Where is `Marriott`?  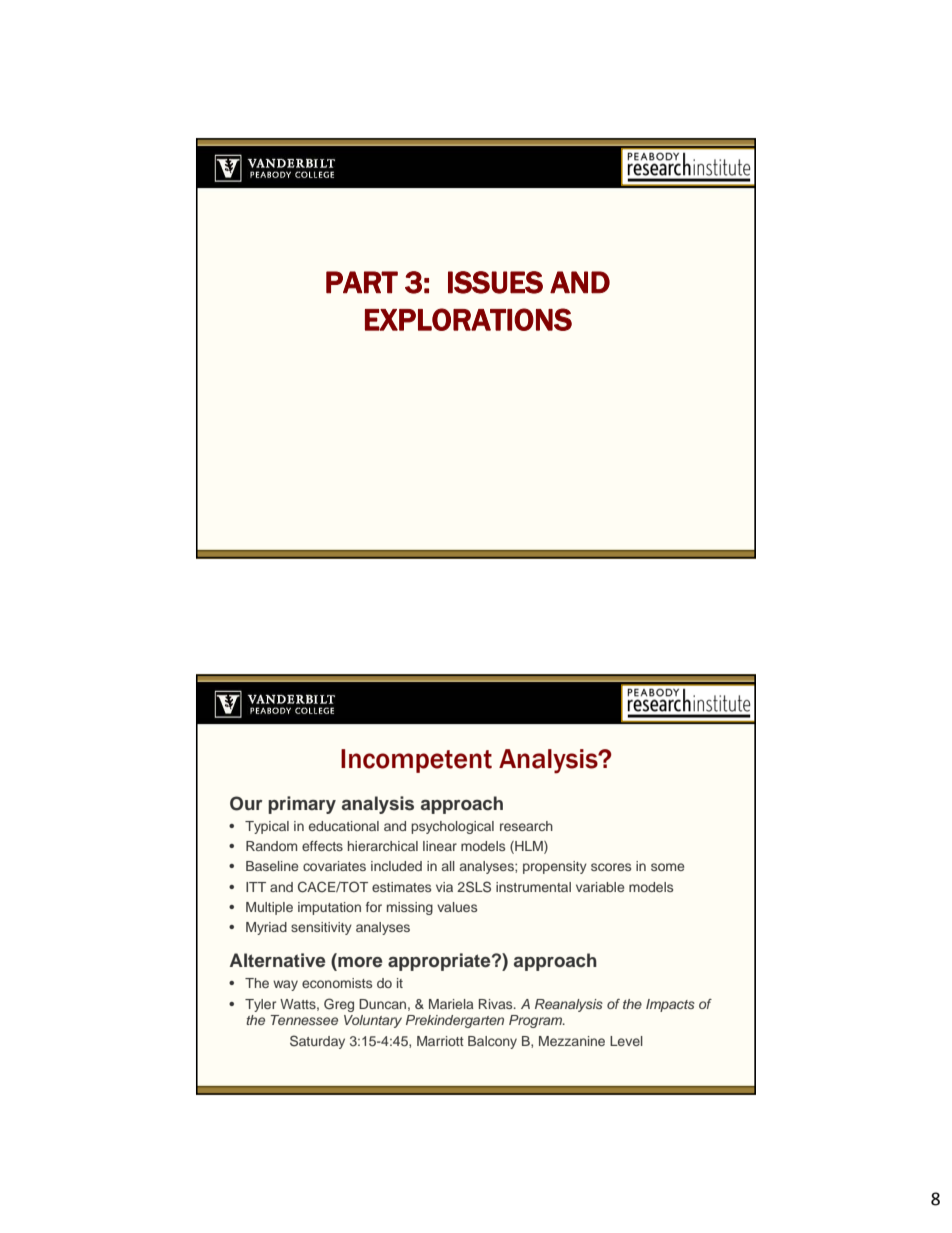 Marriott is located at coordinates (440, 1041).
